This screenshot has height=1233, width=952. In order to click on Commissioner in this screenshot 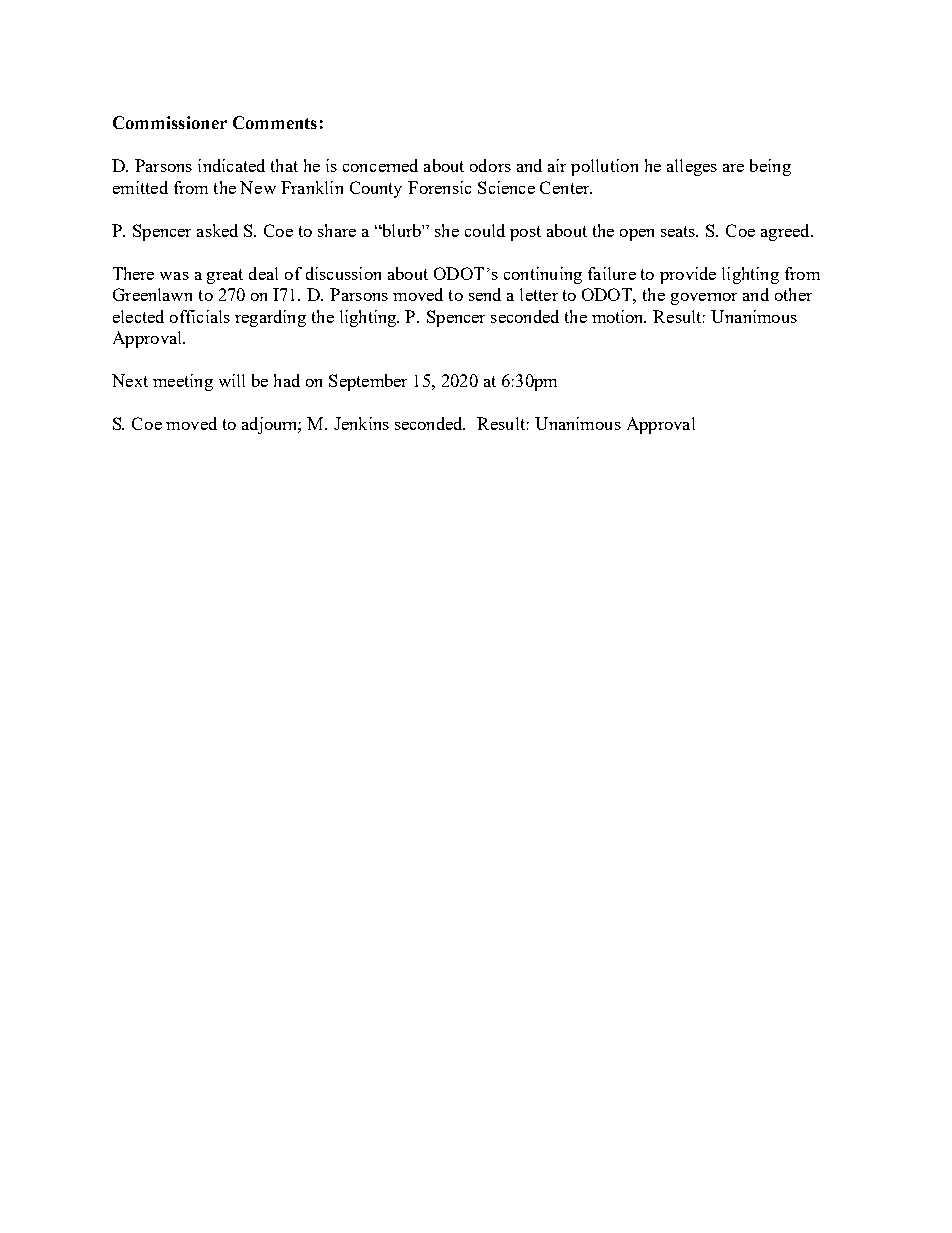, I will do `click(170, 122)`.
